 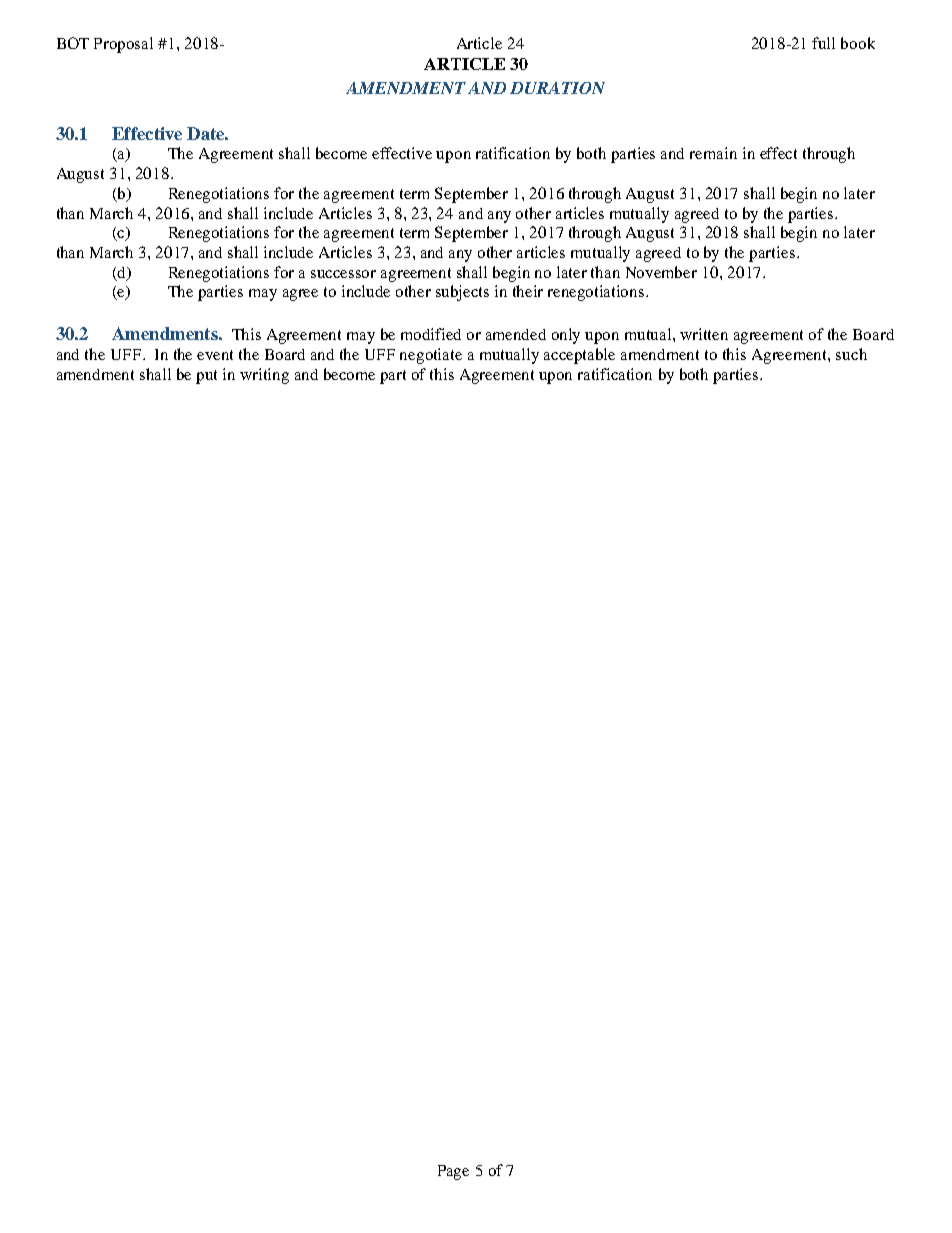 What do you see at coordinates (206, 377) in the screenshot?
I see `put` at bounding box center [206, 377].
